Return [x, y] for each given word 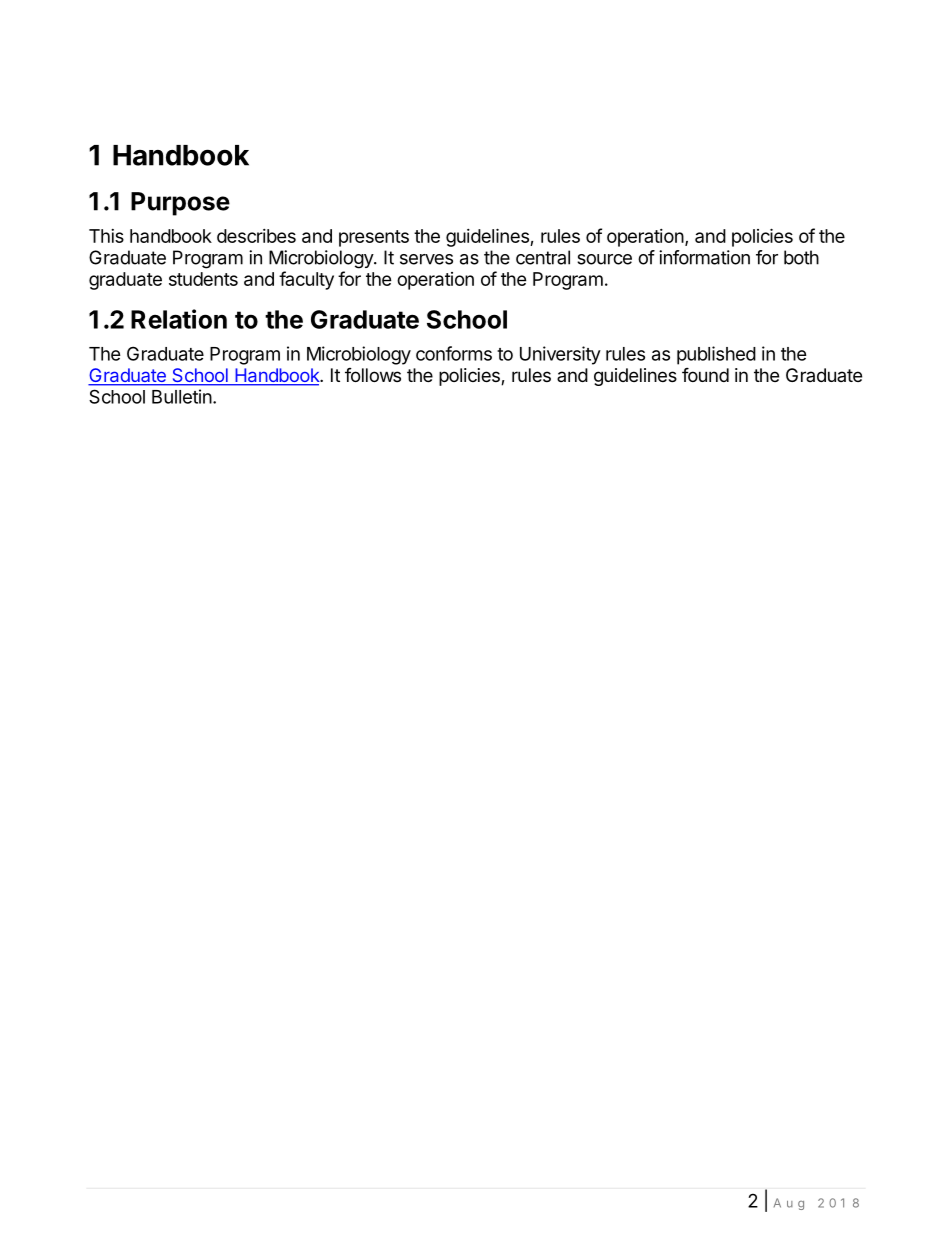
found [705, 374]
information [704, 257]
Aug [789, 1204]
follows [373, 375]
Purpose [180, 204]
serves [426, 259]
